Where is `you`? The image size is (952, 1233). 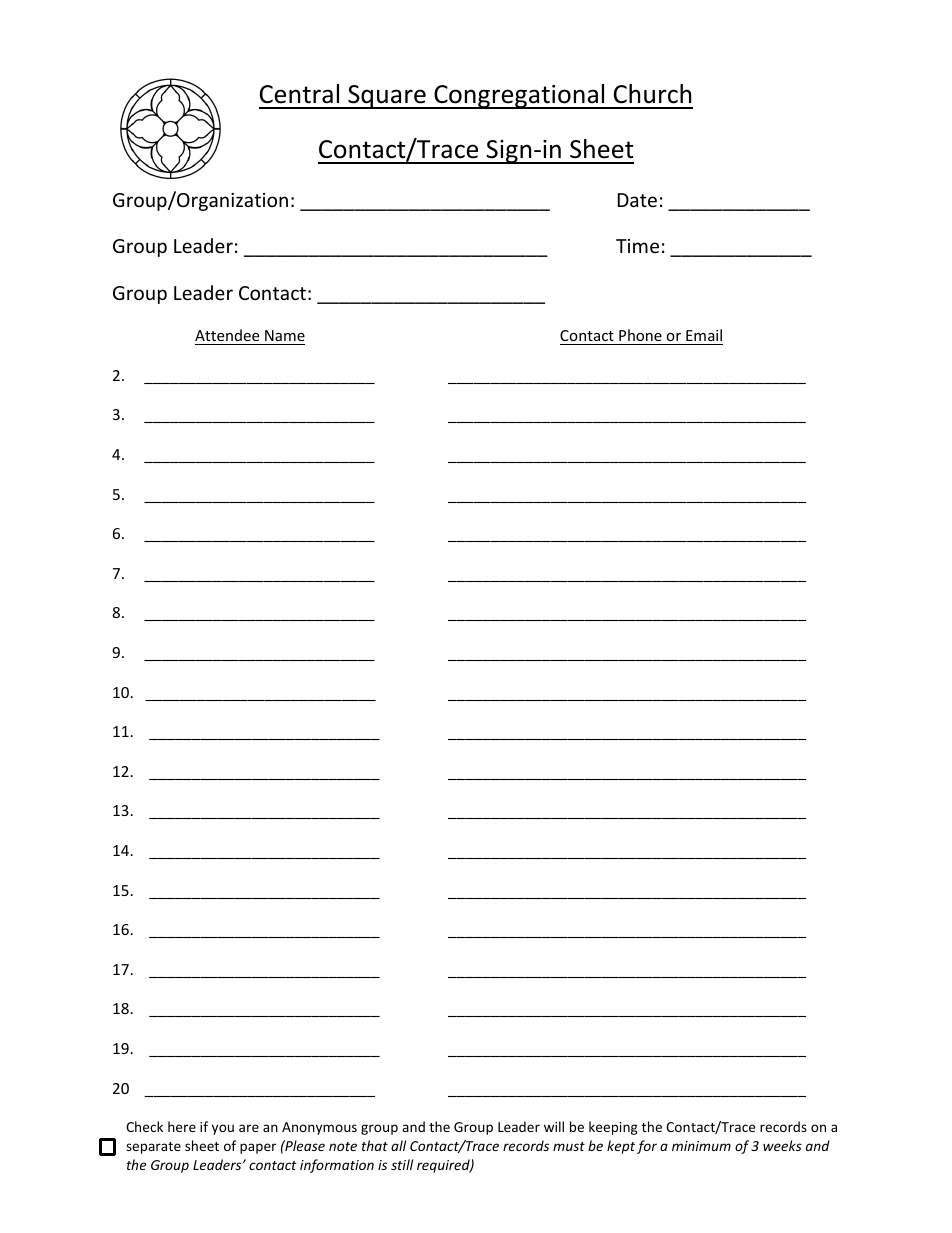
you is located at coordinates (223, 1129).
